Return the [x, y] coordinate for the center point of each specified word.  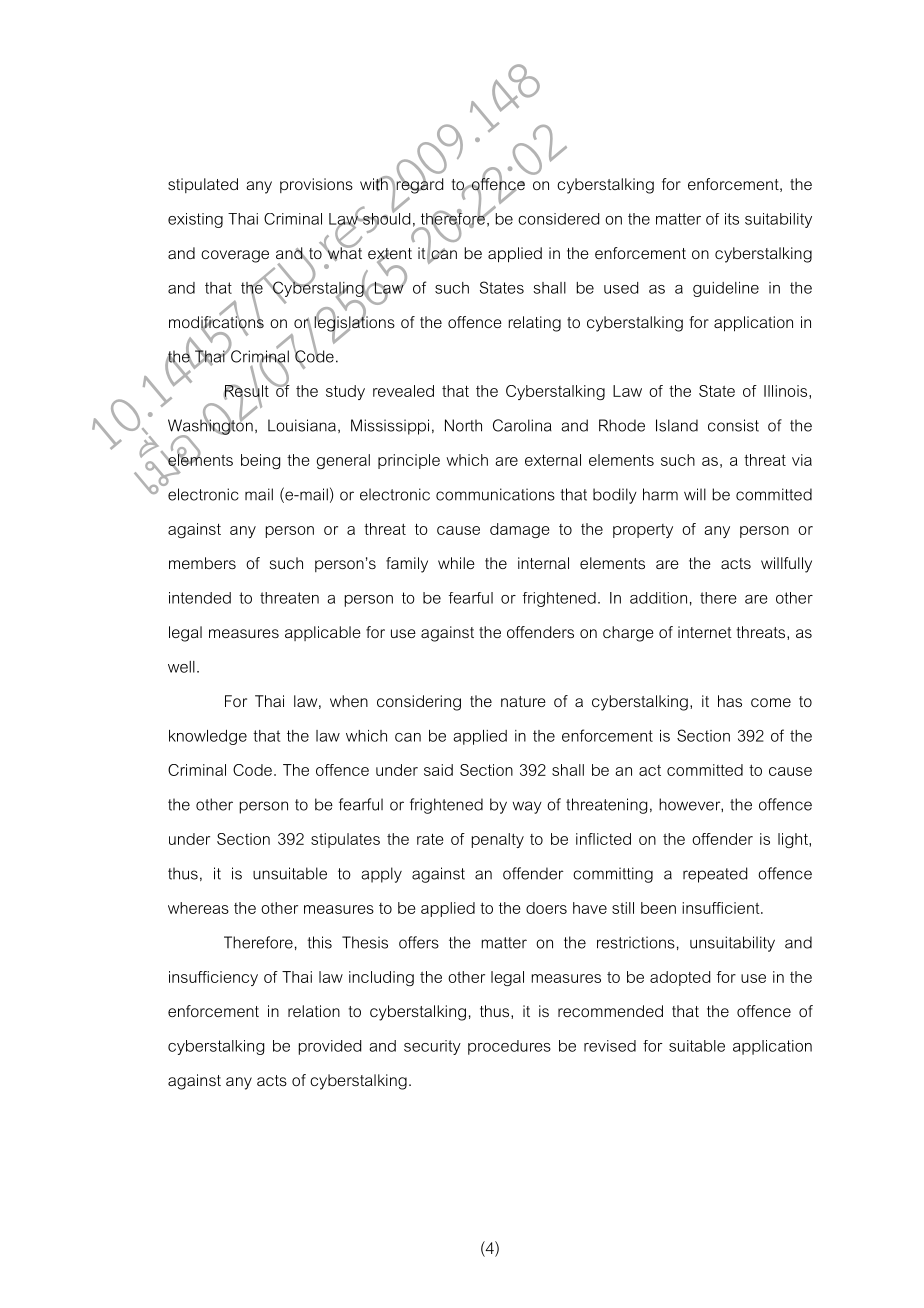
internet [705, 632]
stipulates [345, 840]
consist [733, 425]
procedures [509, 1047]
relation [314, 1011]
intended [200, 598]
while [456, 563]
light [794, 840]
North [463, 425]
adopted [680, 978]
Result [246, 391]
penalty [498, 840]
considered [558, 219]
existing [195, 220]
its [732, 219]
